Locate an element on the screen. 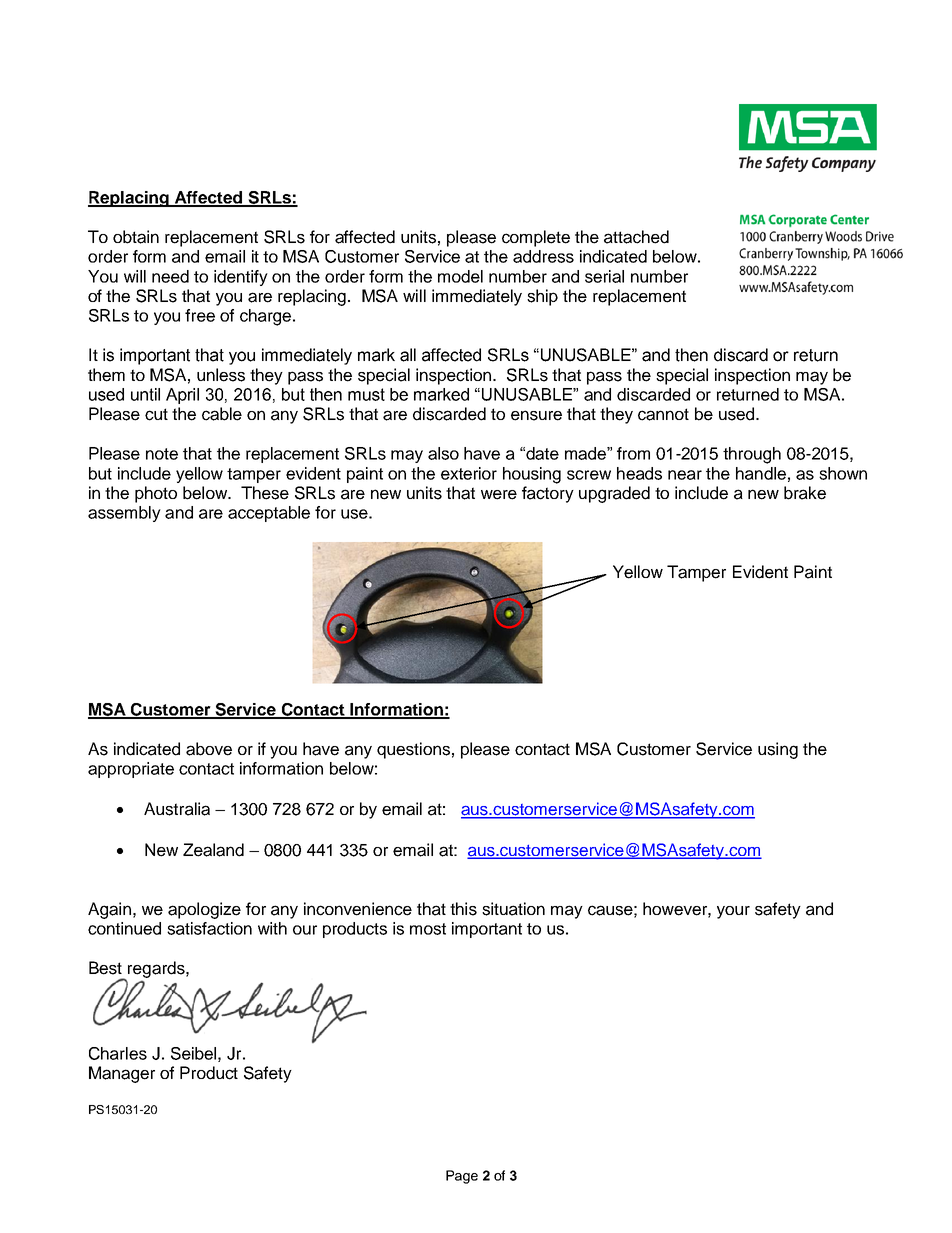 Image resolution: width=952 pixels, height=1233 pixels. Manager is located at coordinates (122, 1074).
